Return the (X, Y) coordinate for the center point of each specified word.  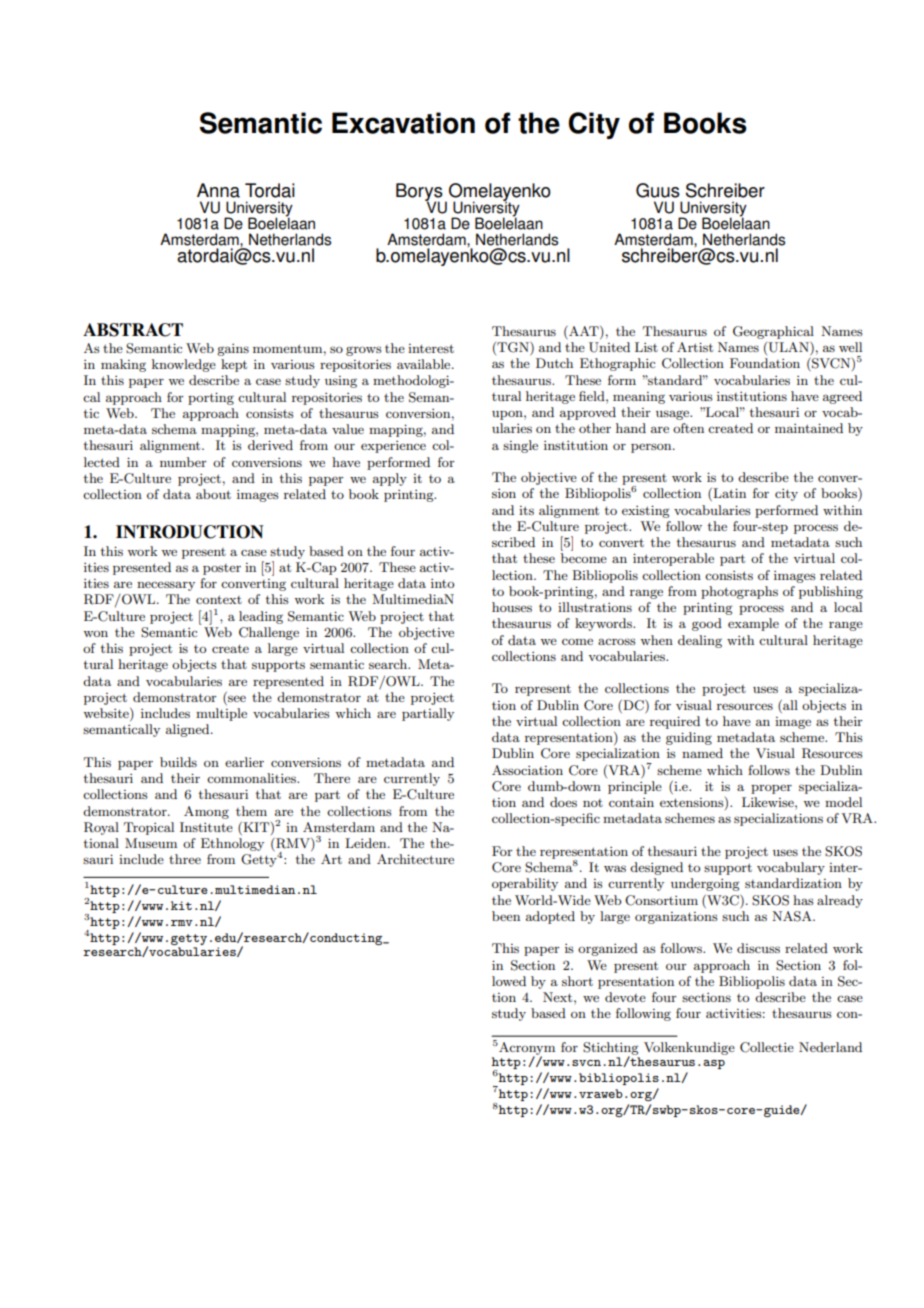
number (183, 462)
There (332, 778)
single (520, 446)
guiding (689, 738)
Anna (218, 190)
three (185, 859)
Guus (658, 190)
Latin (728, 494)
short (577, 981)
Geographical (773, 332)
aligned (189, 730)
